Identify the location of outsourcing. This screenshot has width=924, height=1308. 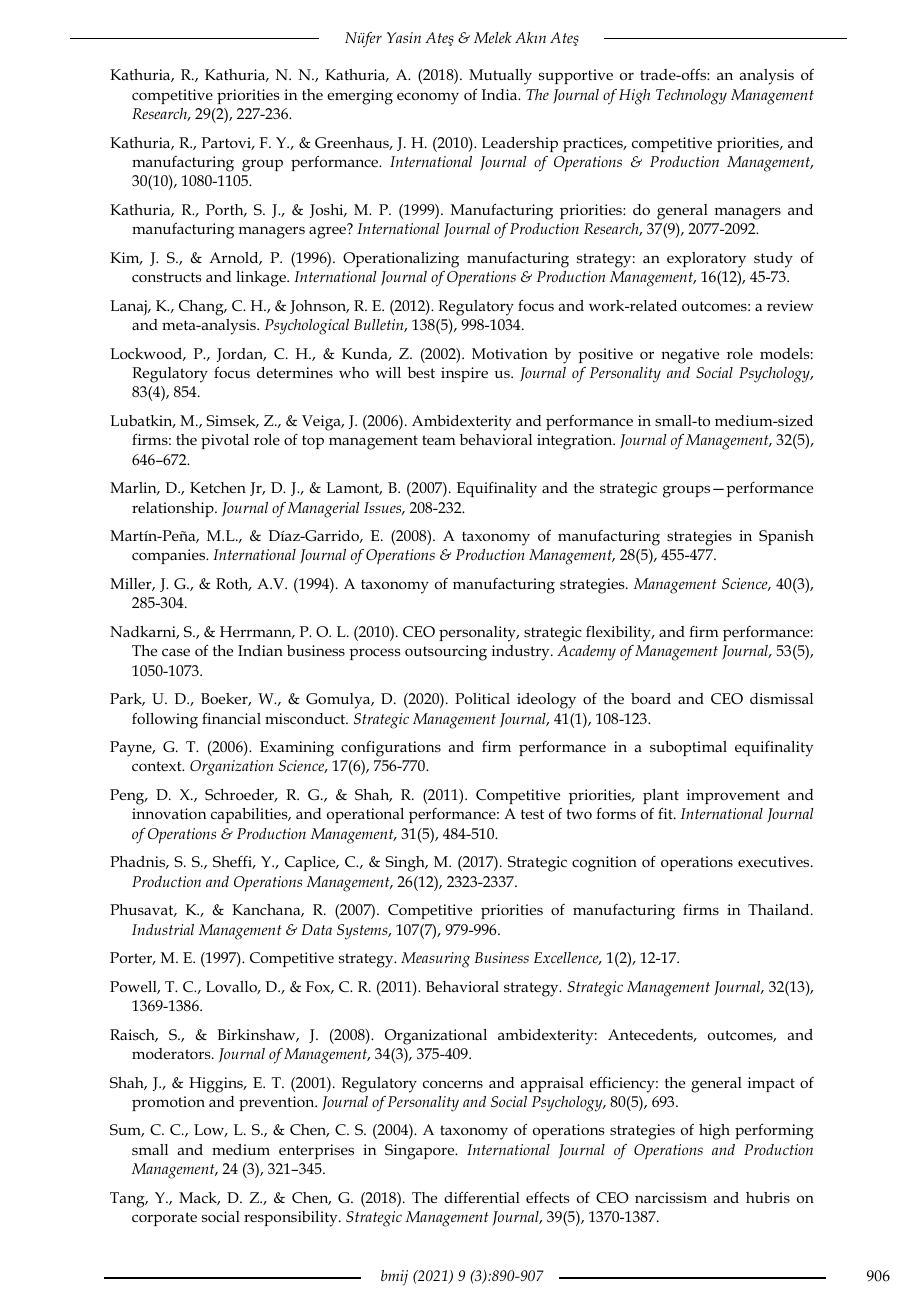
(446, 653).
